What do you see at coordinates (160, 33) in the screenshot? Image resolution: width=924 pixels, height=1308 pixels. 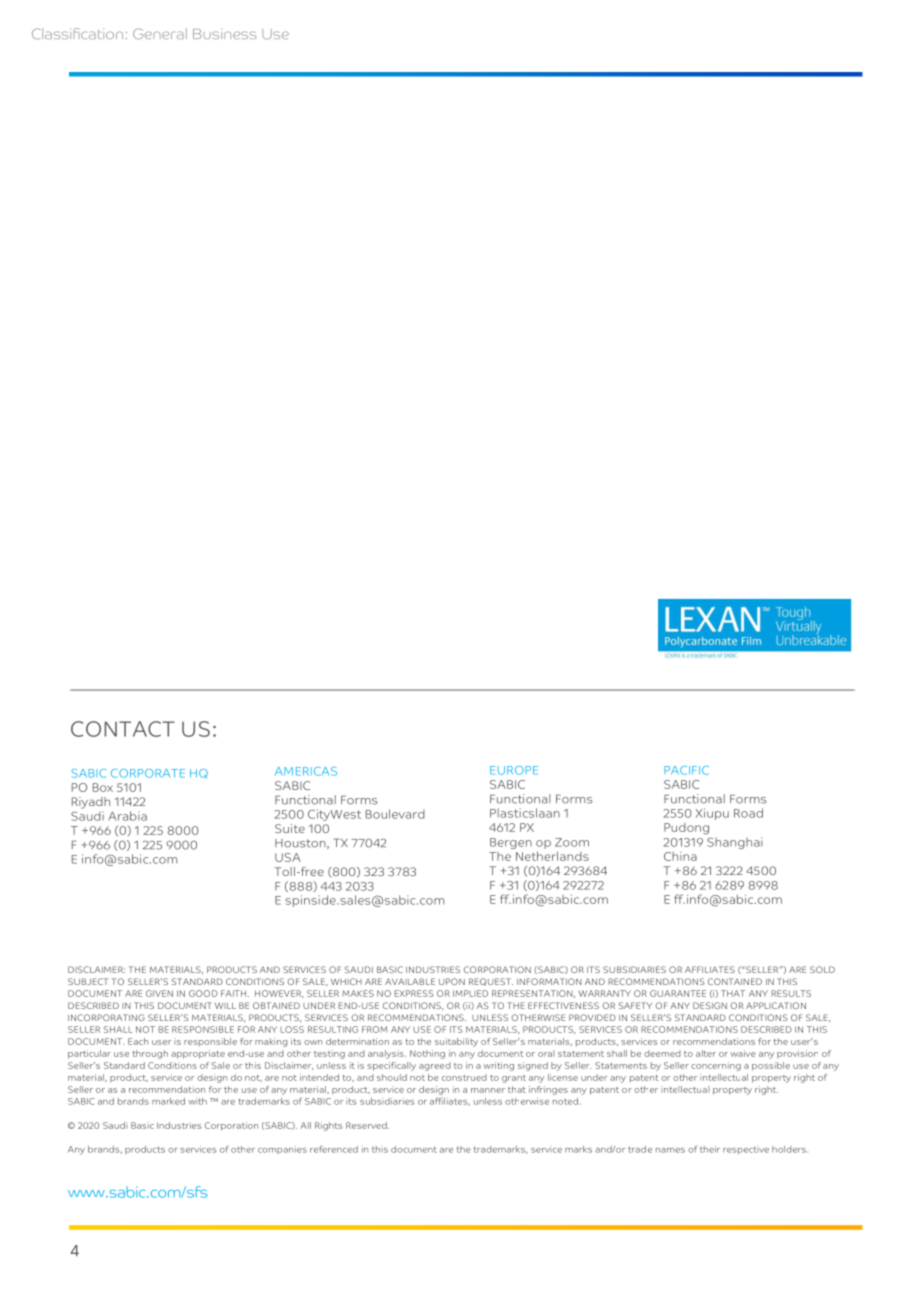 I see `General` at bounding box center [160, 33].
